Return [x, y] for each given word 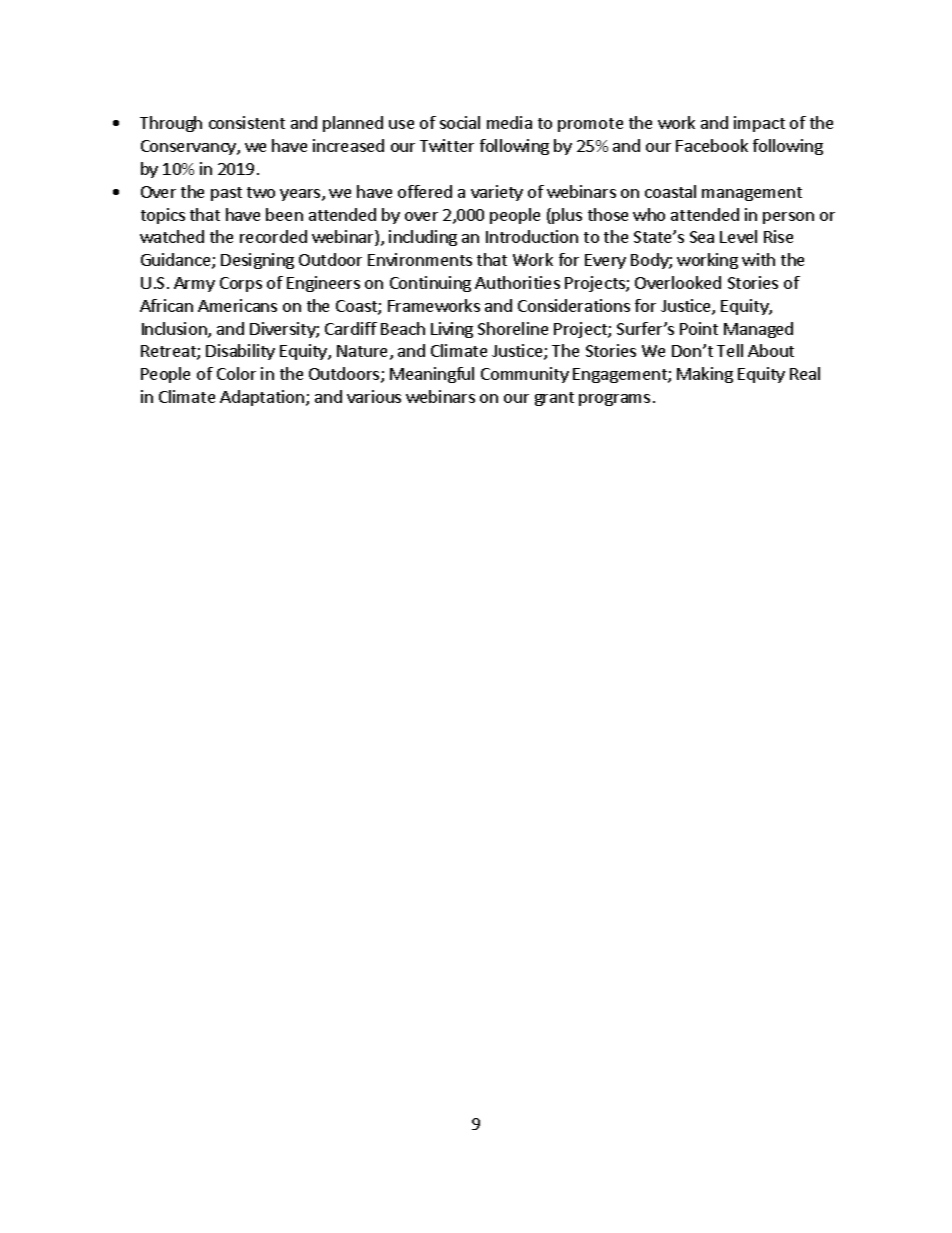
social [460, 122]
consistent [247, 122]
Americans [237, 305]
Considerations [574, 305]
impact [759, 124]
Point [699, 328]
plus [567, 216]
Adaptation [262, 398]
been [284, 214]
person [788, 218]
